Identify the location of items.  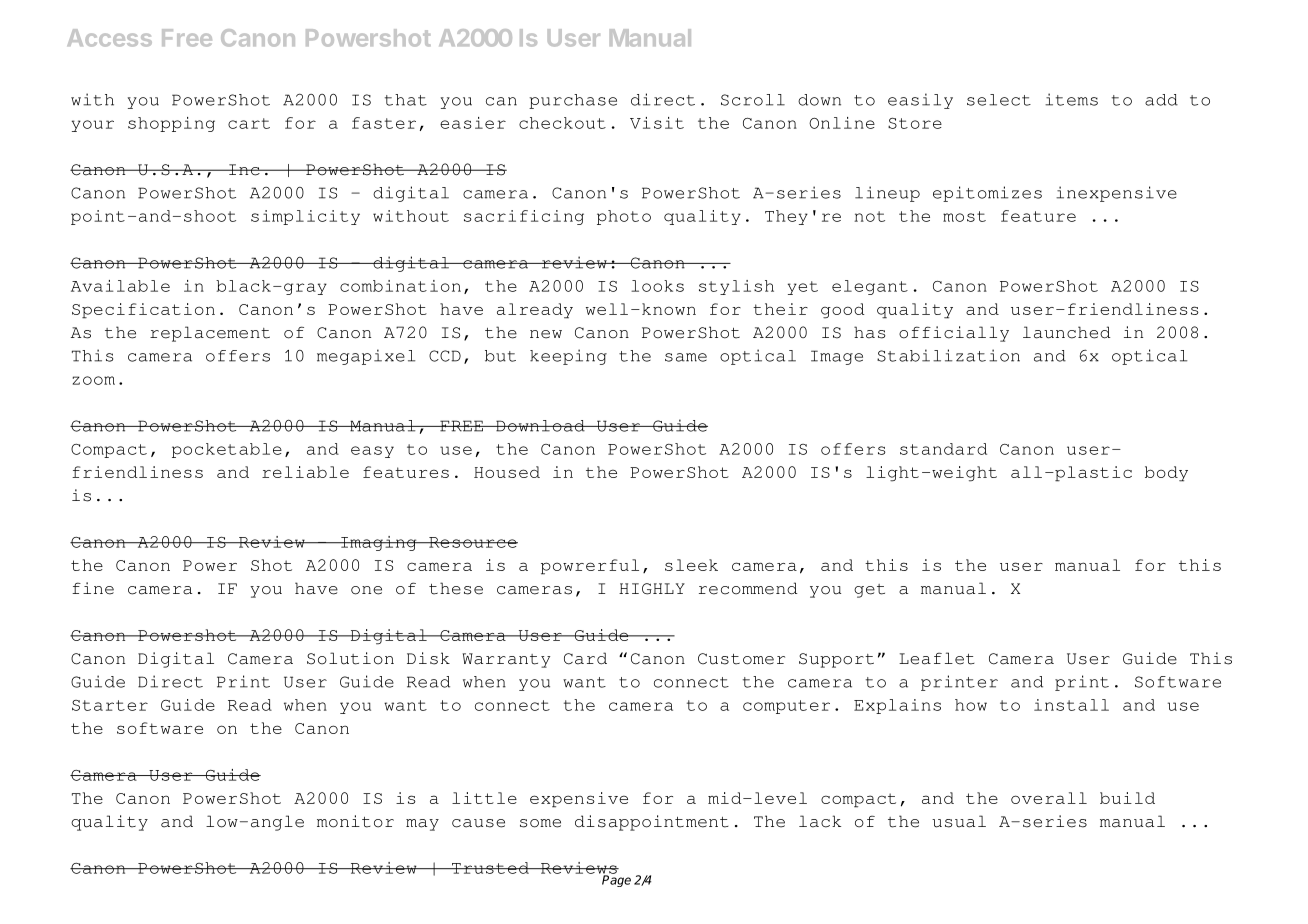
(1071, 99).
